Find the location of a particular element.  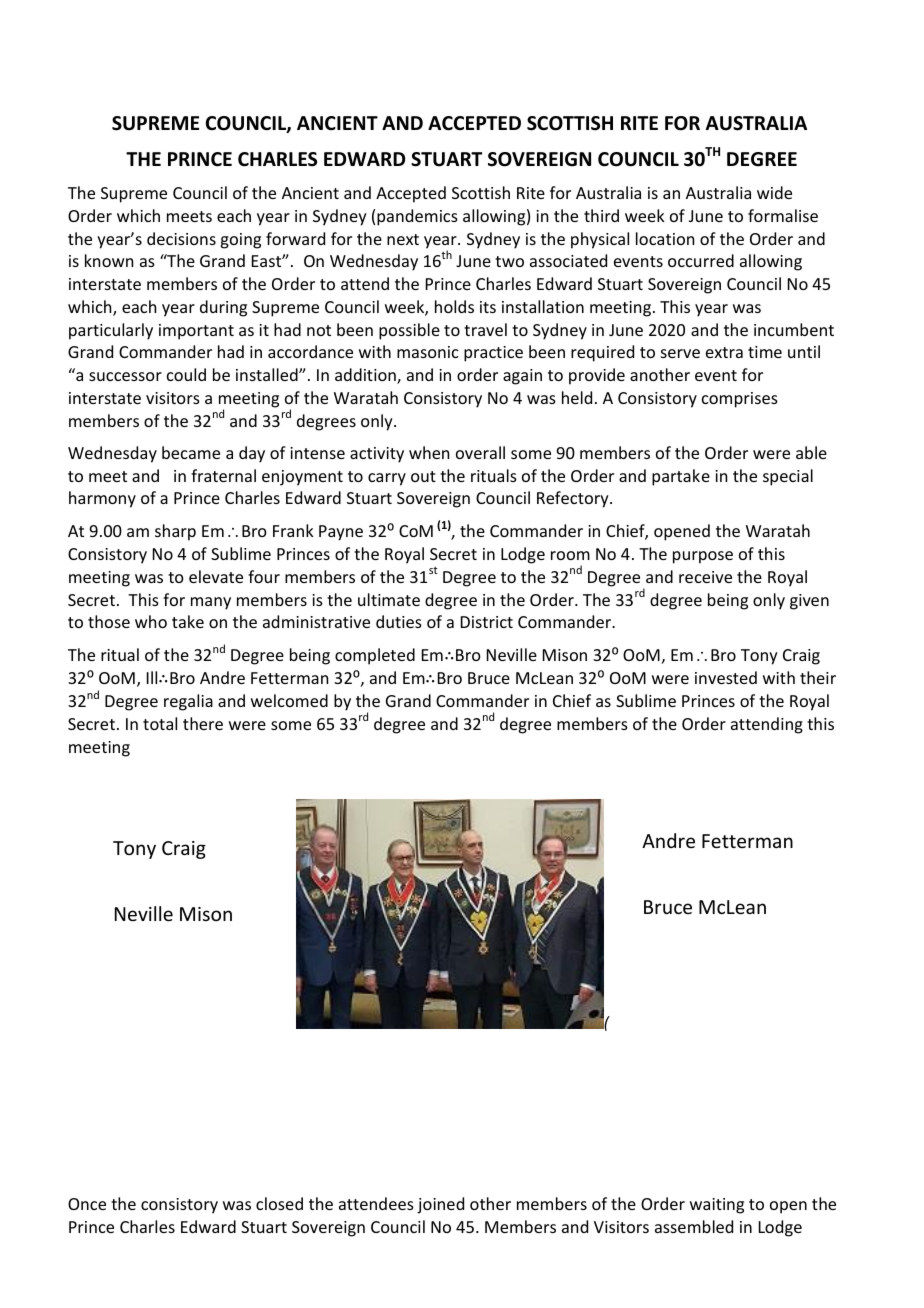

Once is located at coordinates (87, 1204).
